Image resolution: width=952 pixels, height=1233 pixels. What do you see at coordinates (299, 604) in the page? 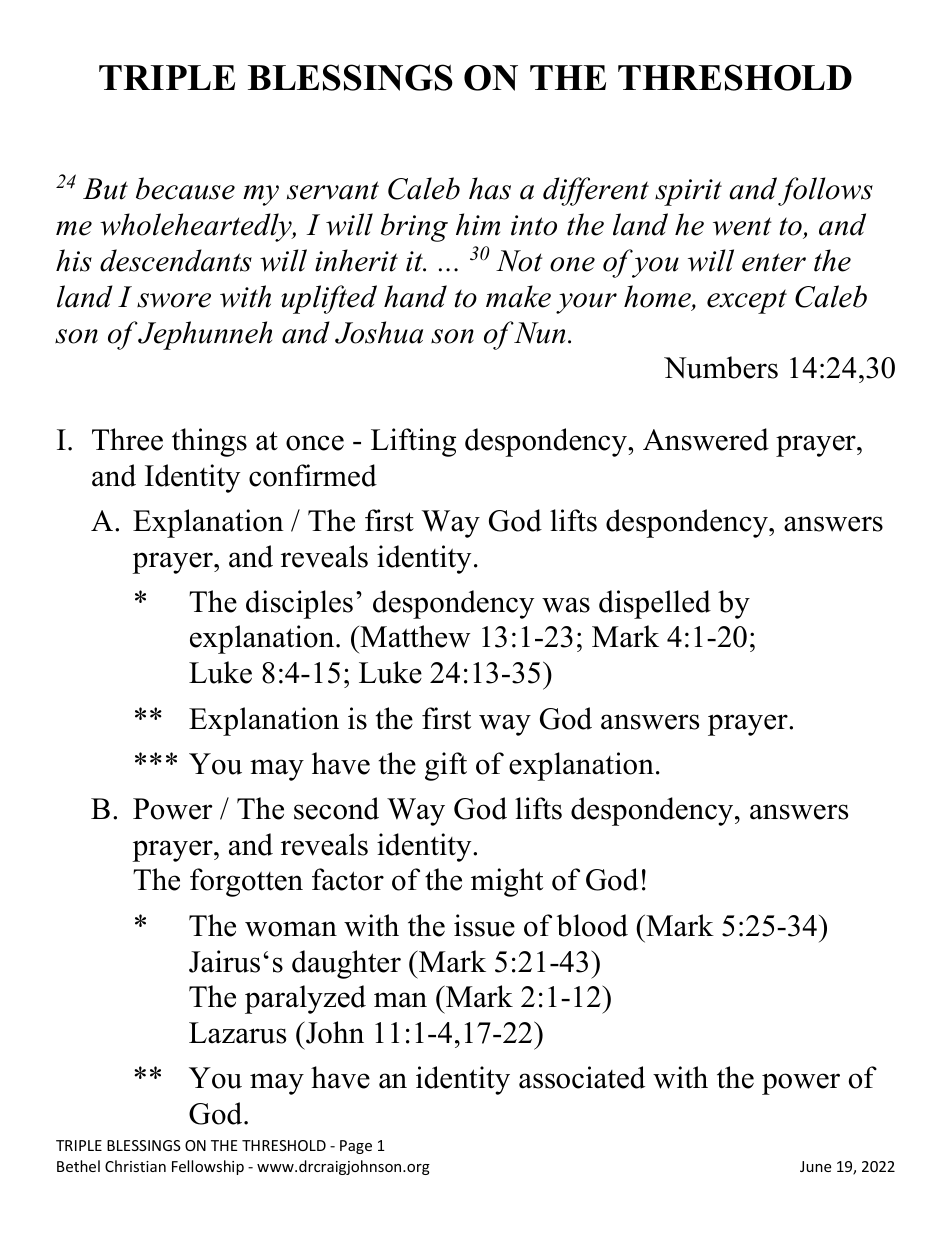
I see `disciples` at bounding box center [299, 604].
